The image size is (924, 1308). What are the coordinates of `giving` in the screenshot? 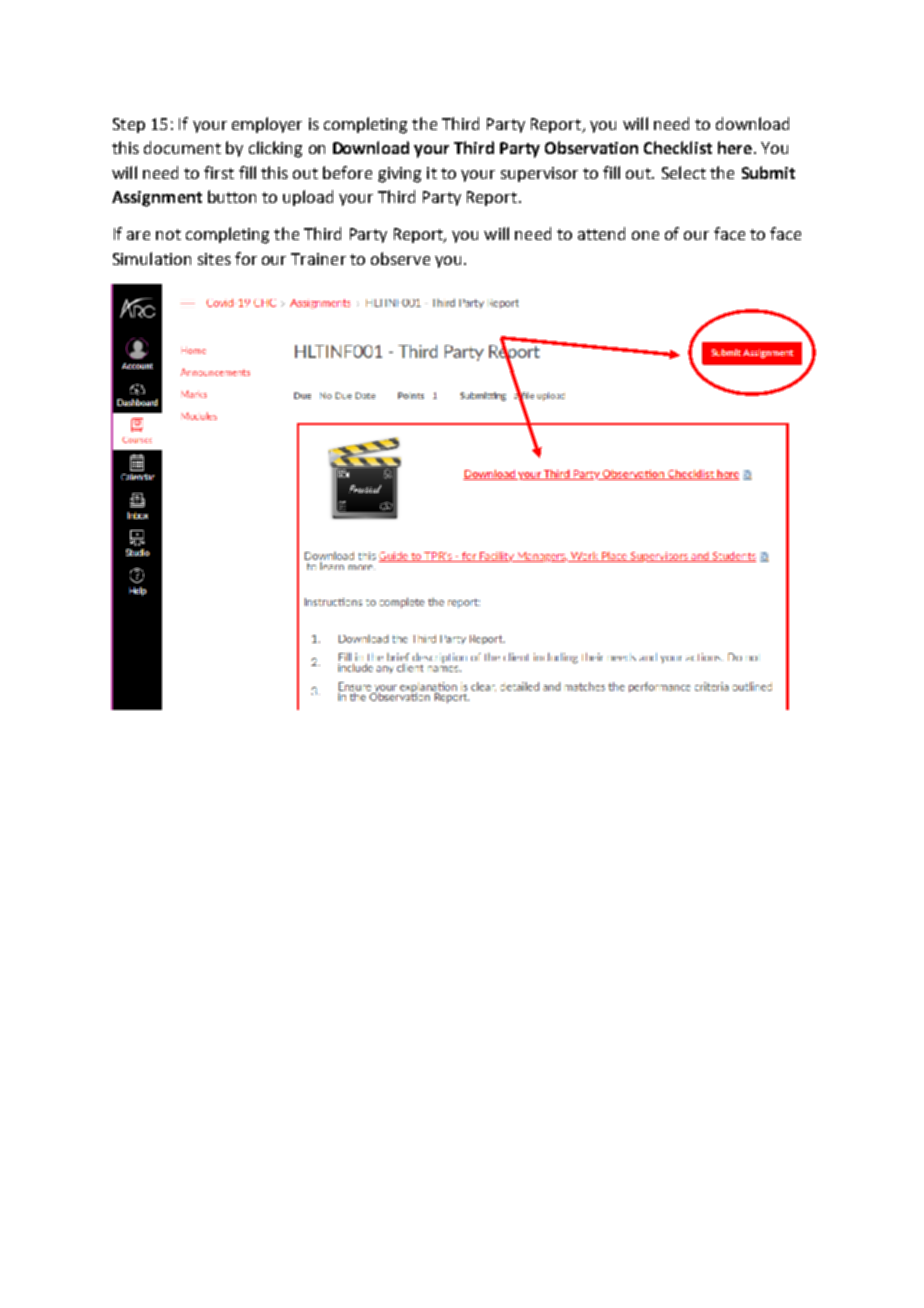 It's located at (399, 175).
